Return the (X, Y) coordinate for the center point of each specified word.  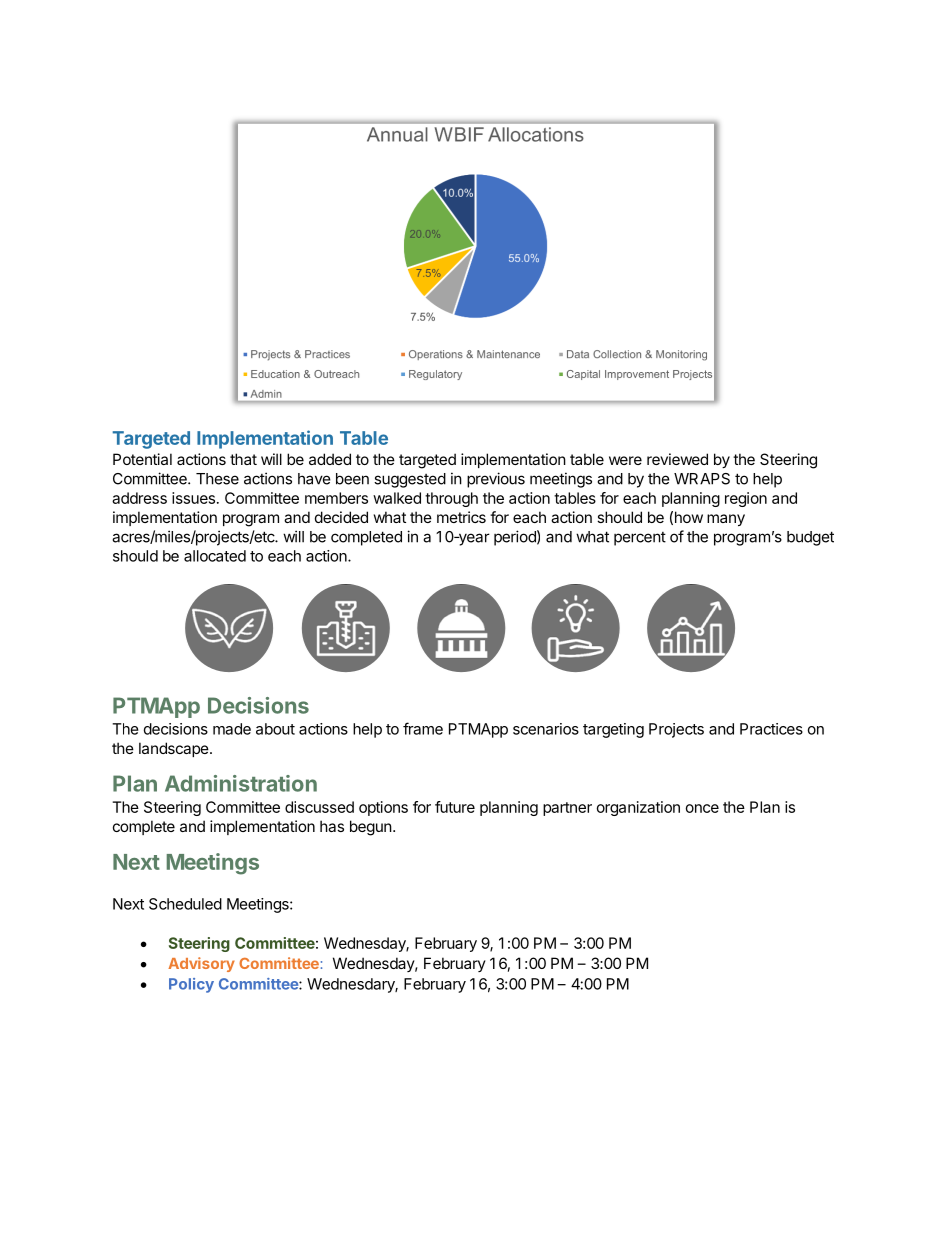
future (455, 807)
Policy (191, 985)
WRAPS (702, 479)
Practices (771, 729)
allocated (215, 556)
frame (423, 728)
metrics (461, 517)
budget (810, 538)
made (232, 729)
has (332, 826)
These (217, 479)
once (702, 808)
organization (638, 808)
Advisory (201, 964)
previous (496, 480)
